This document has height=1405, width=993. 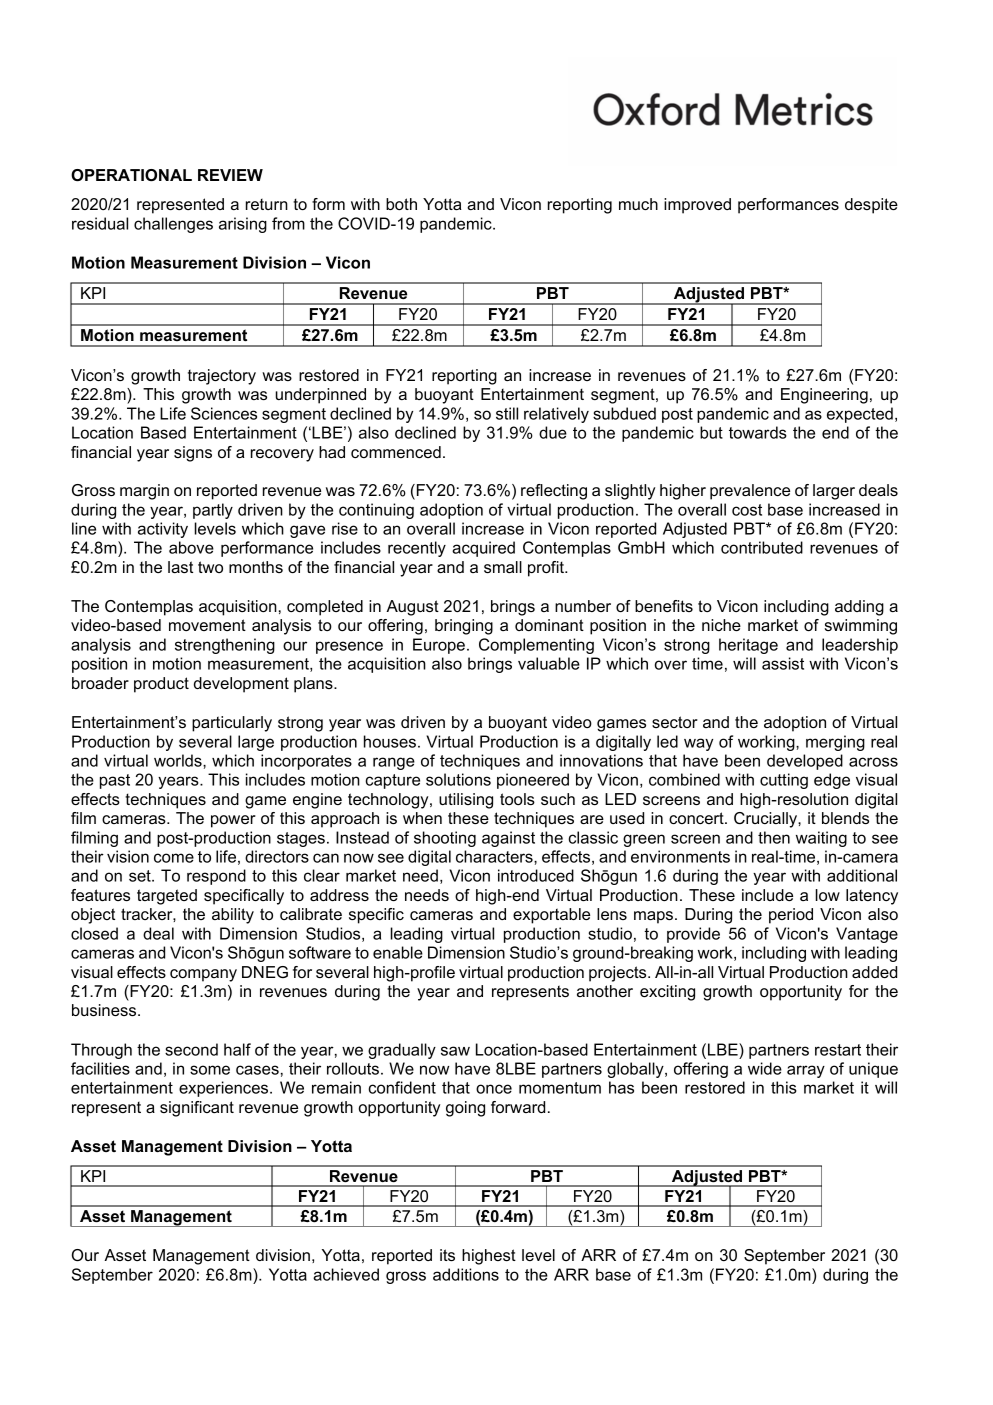 I want to click on both, so click(x=401, y=204).
